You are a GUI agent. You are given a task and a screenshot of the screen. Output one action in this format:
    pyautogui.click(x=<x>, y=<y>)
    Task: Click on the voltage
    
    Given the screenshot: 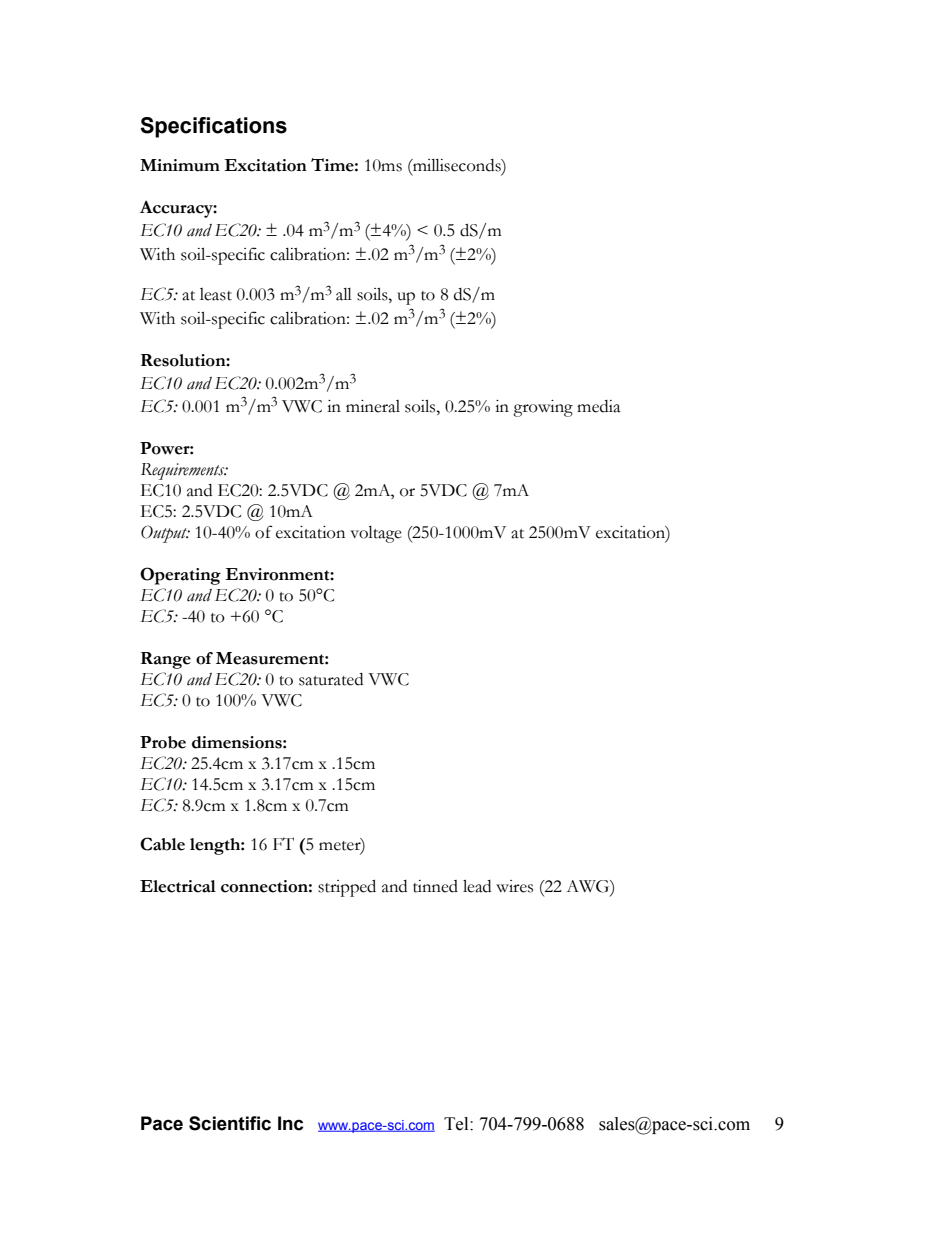 What is the action you would take?
    pyautogui.click(x=376, y=534)
